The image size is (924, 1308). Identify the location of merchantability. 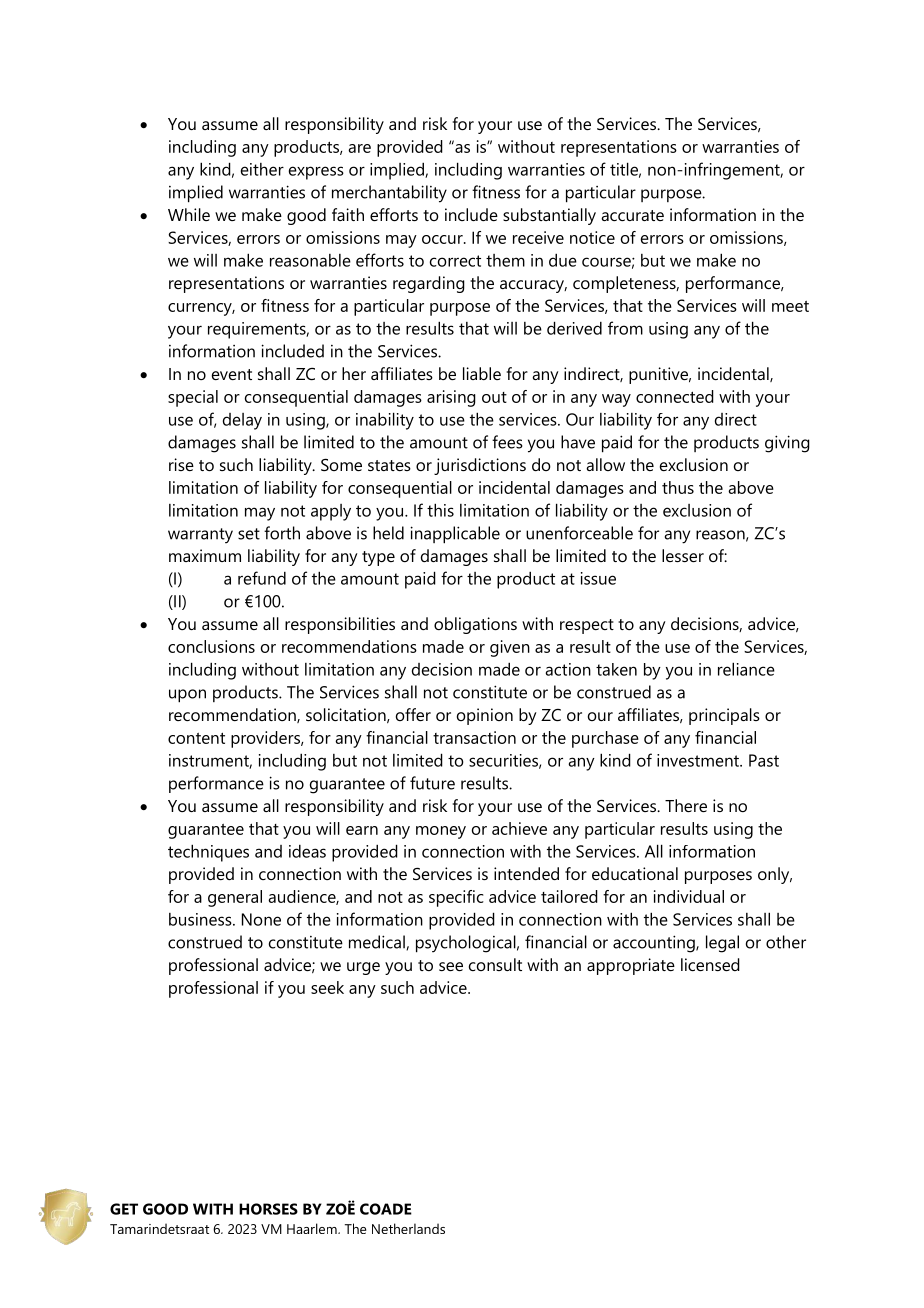
(389, 194).
